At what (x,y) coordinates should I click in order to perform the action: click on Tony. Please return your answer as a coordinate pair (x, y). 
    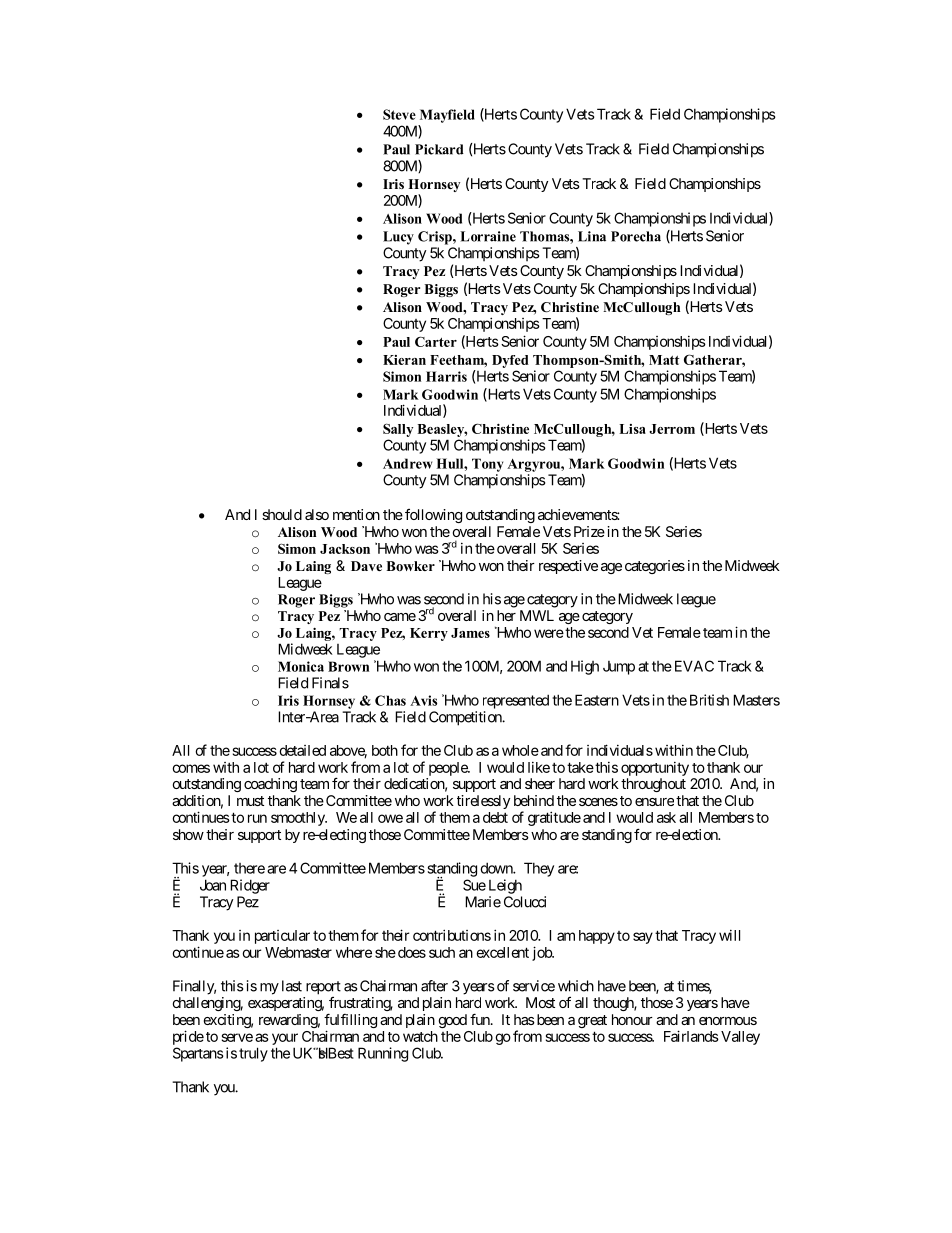
    Looking at the image, I should click on (487, 465).
